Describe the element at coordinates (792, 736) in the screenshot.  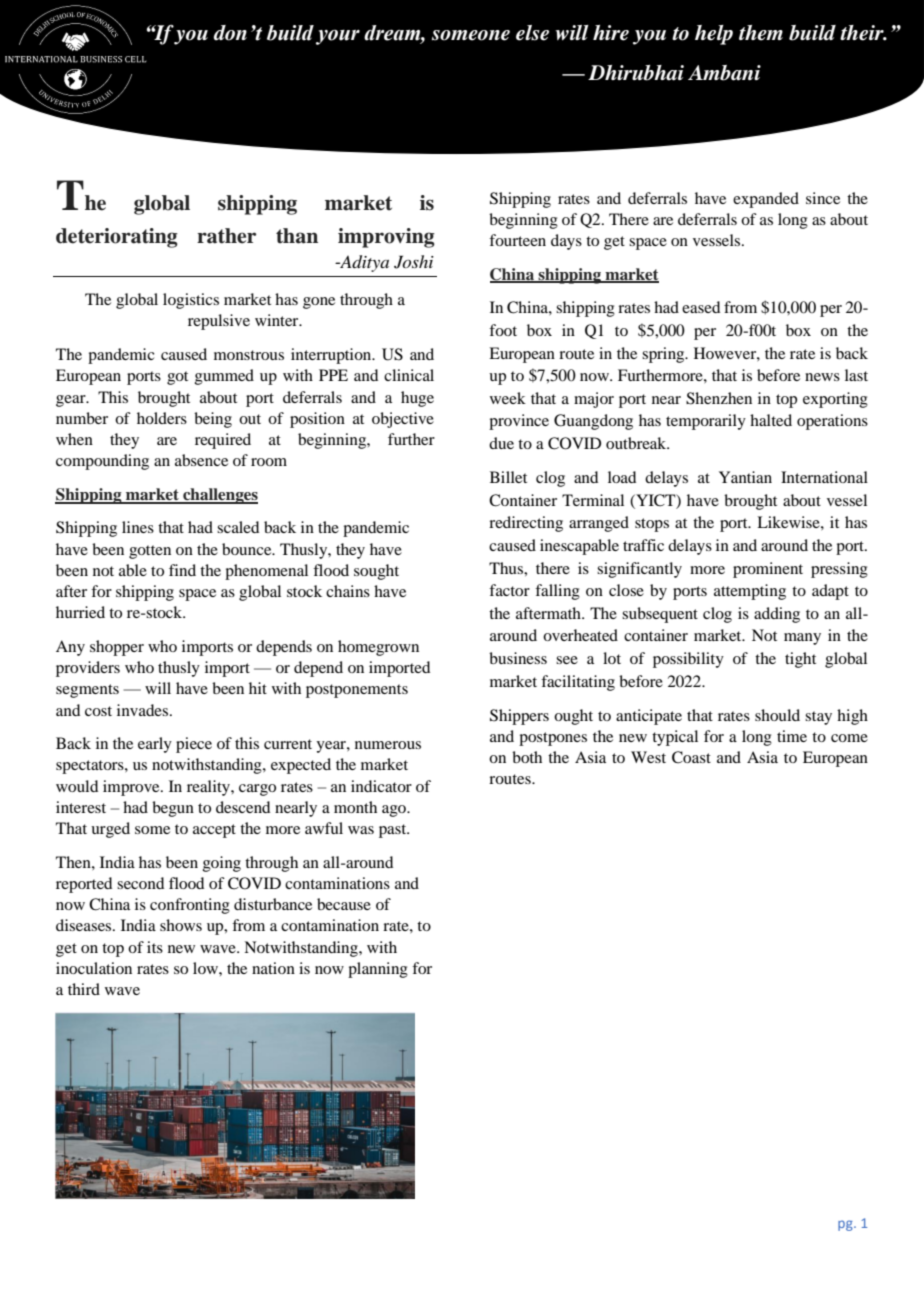
I see `time` at that location.
